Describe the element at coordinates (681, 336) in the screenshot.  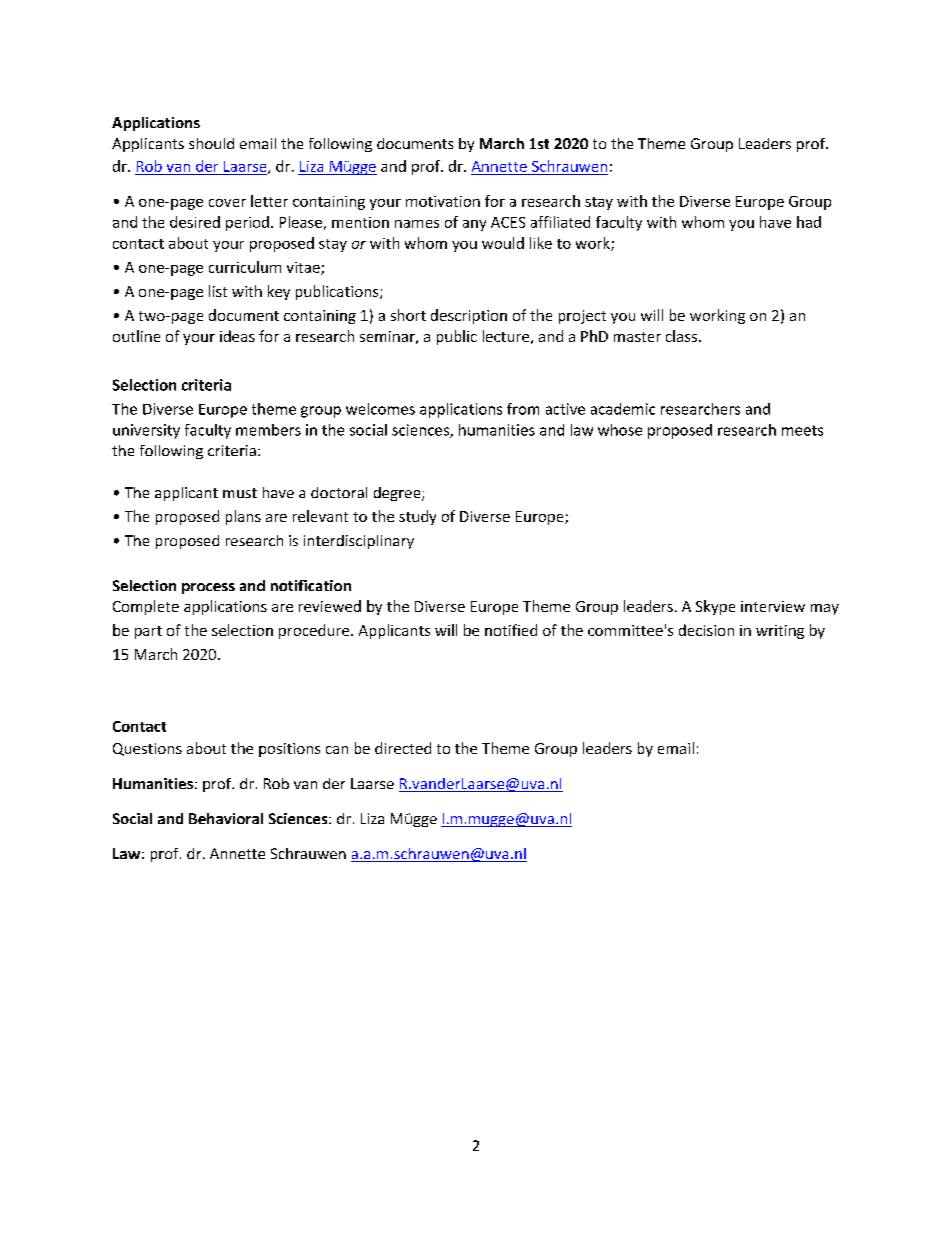
I see `class` at that location.
